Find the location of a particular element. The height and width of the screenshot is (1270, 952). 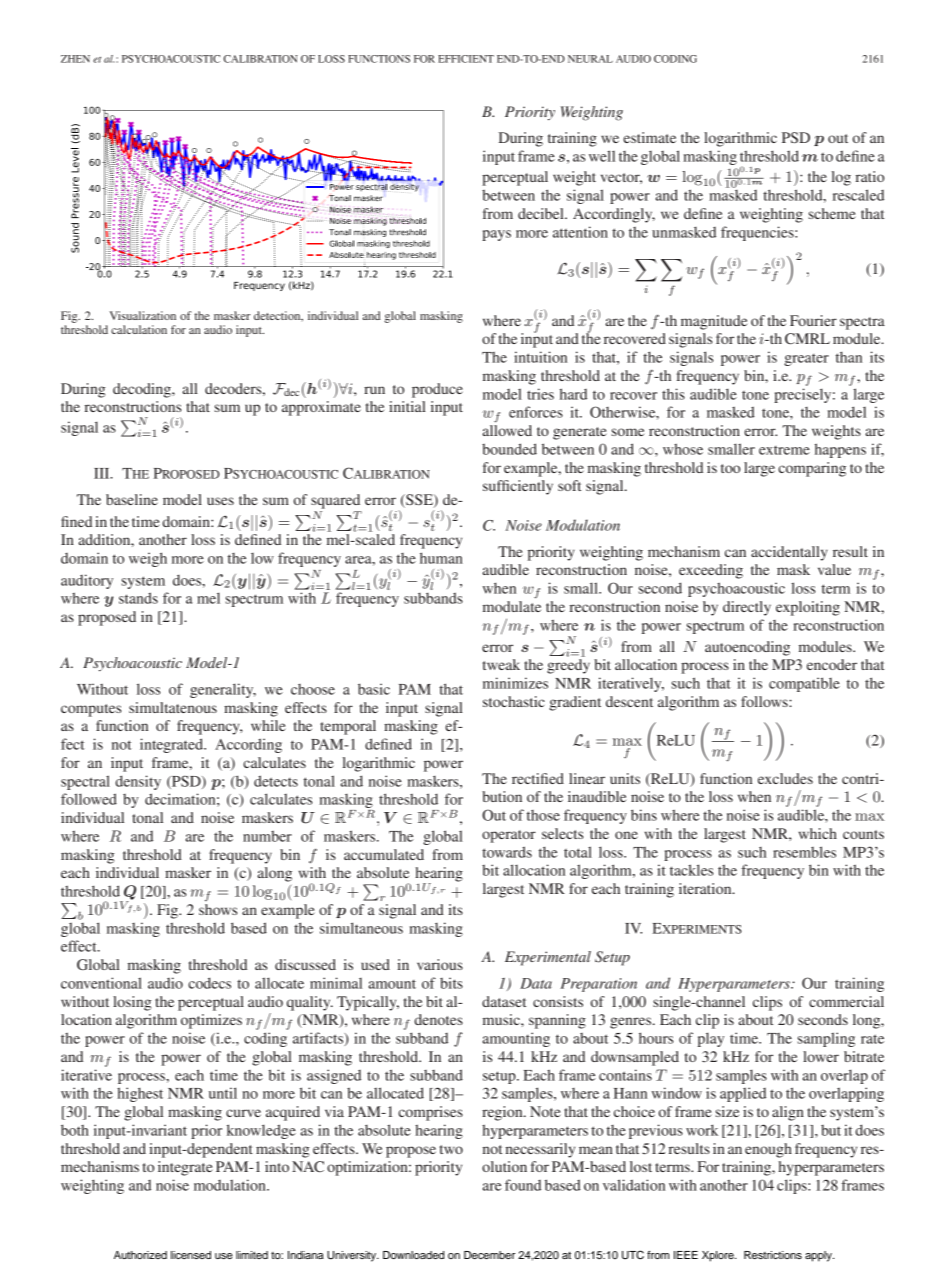

towards is located at coordinates (507, 852).
